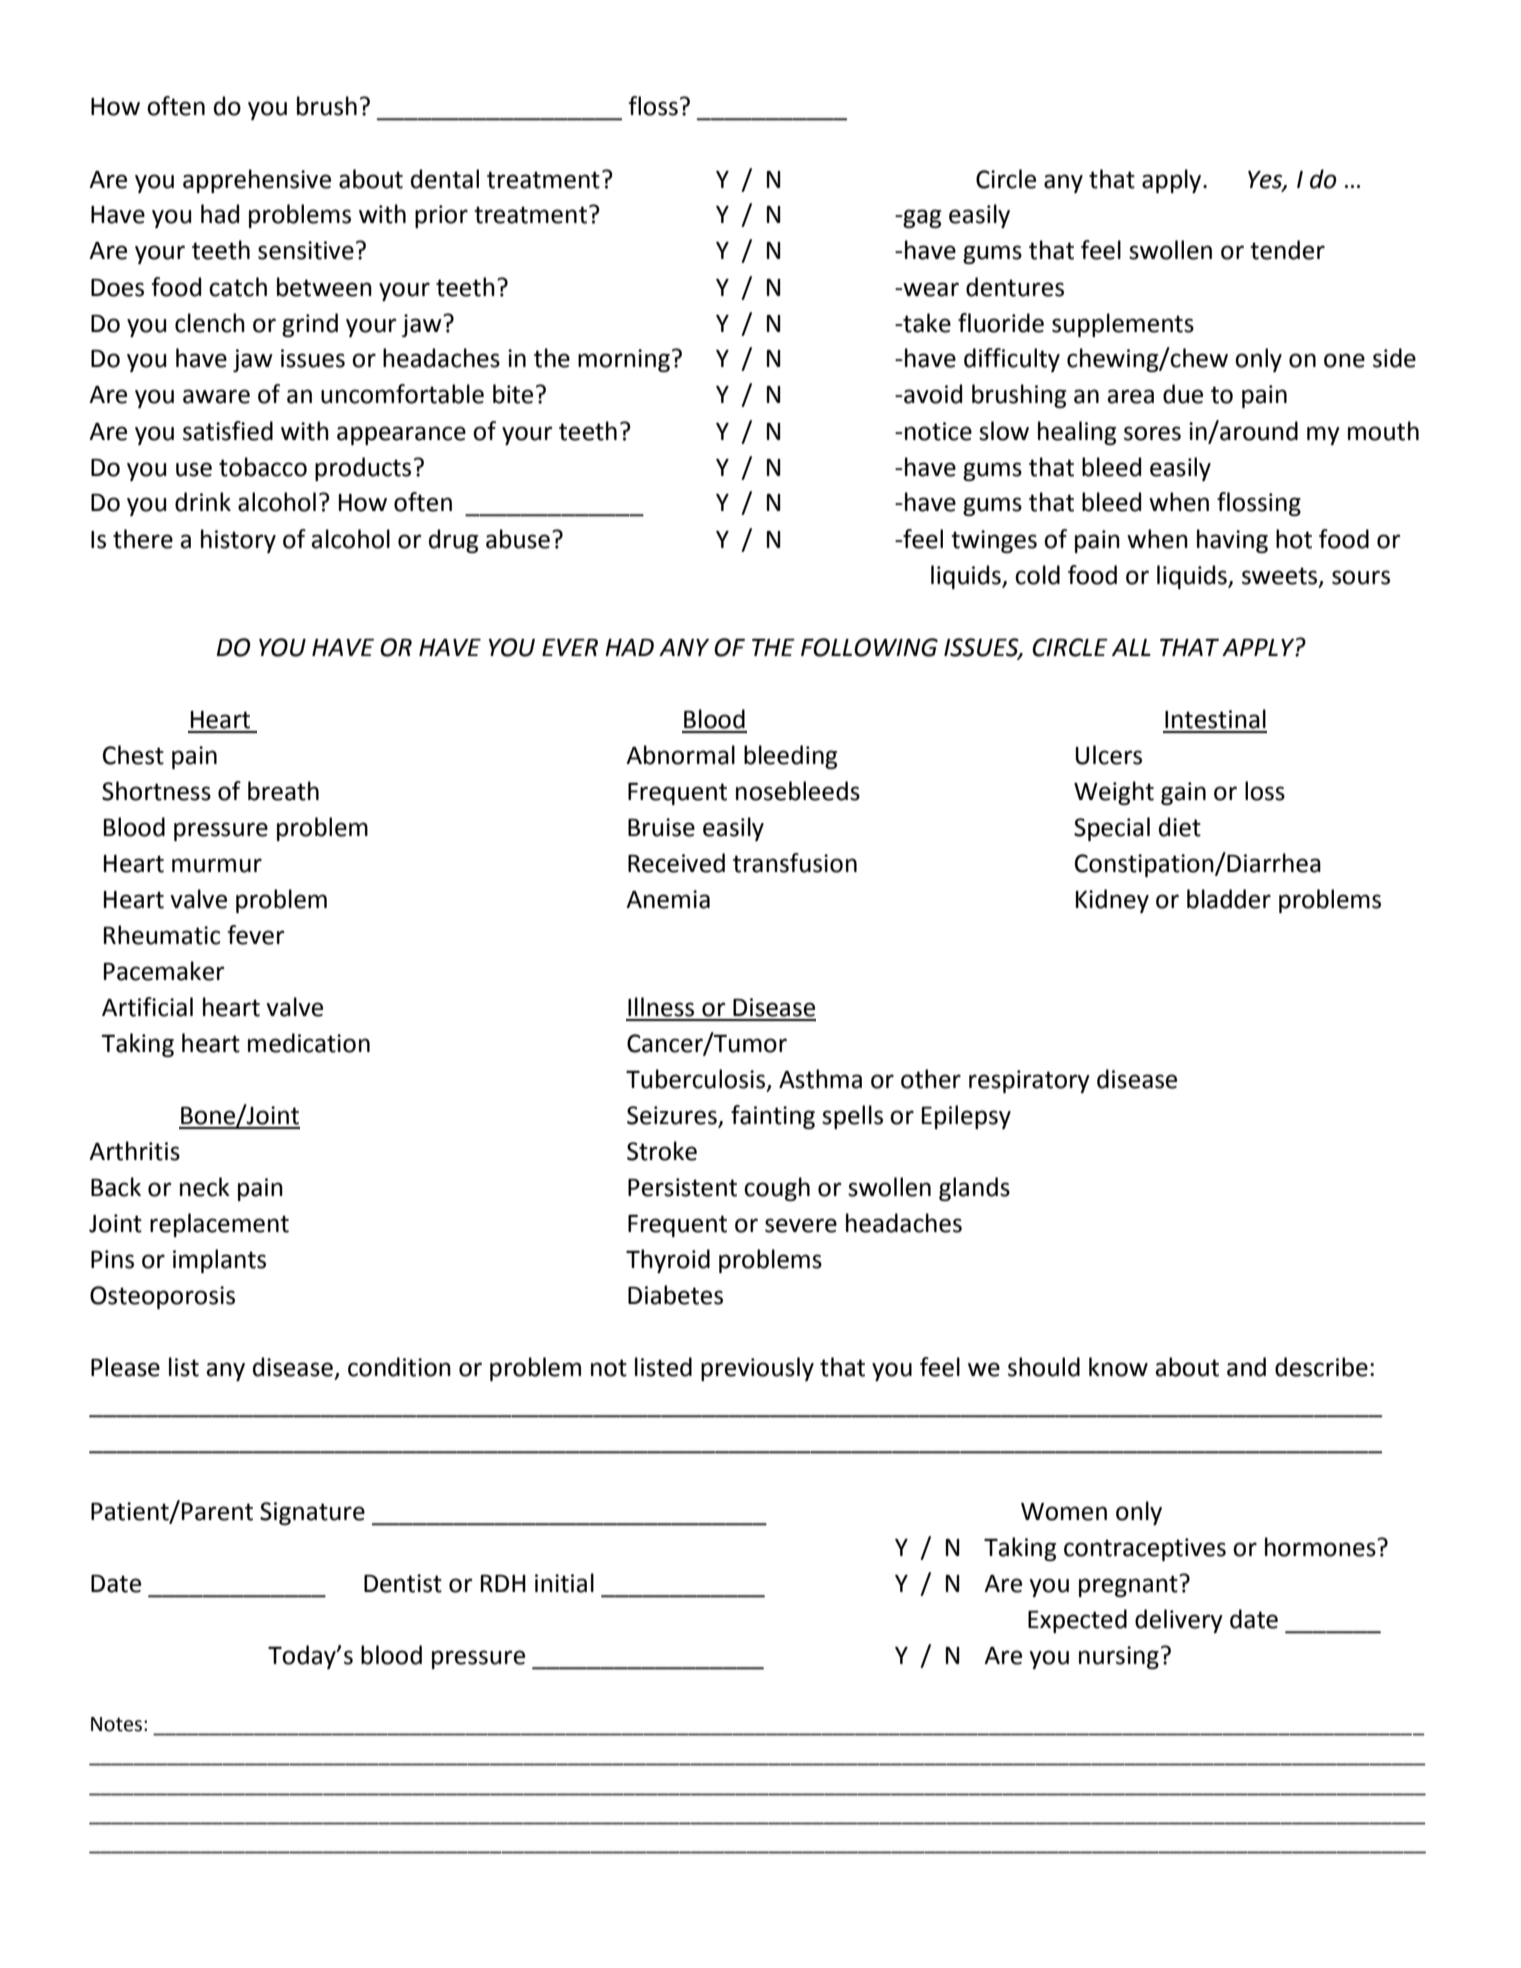  I want to click on FOLLOWING, so click(869, 647).
